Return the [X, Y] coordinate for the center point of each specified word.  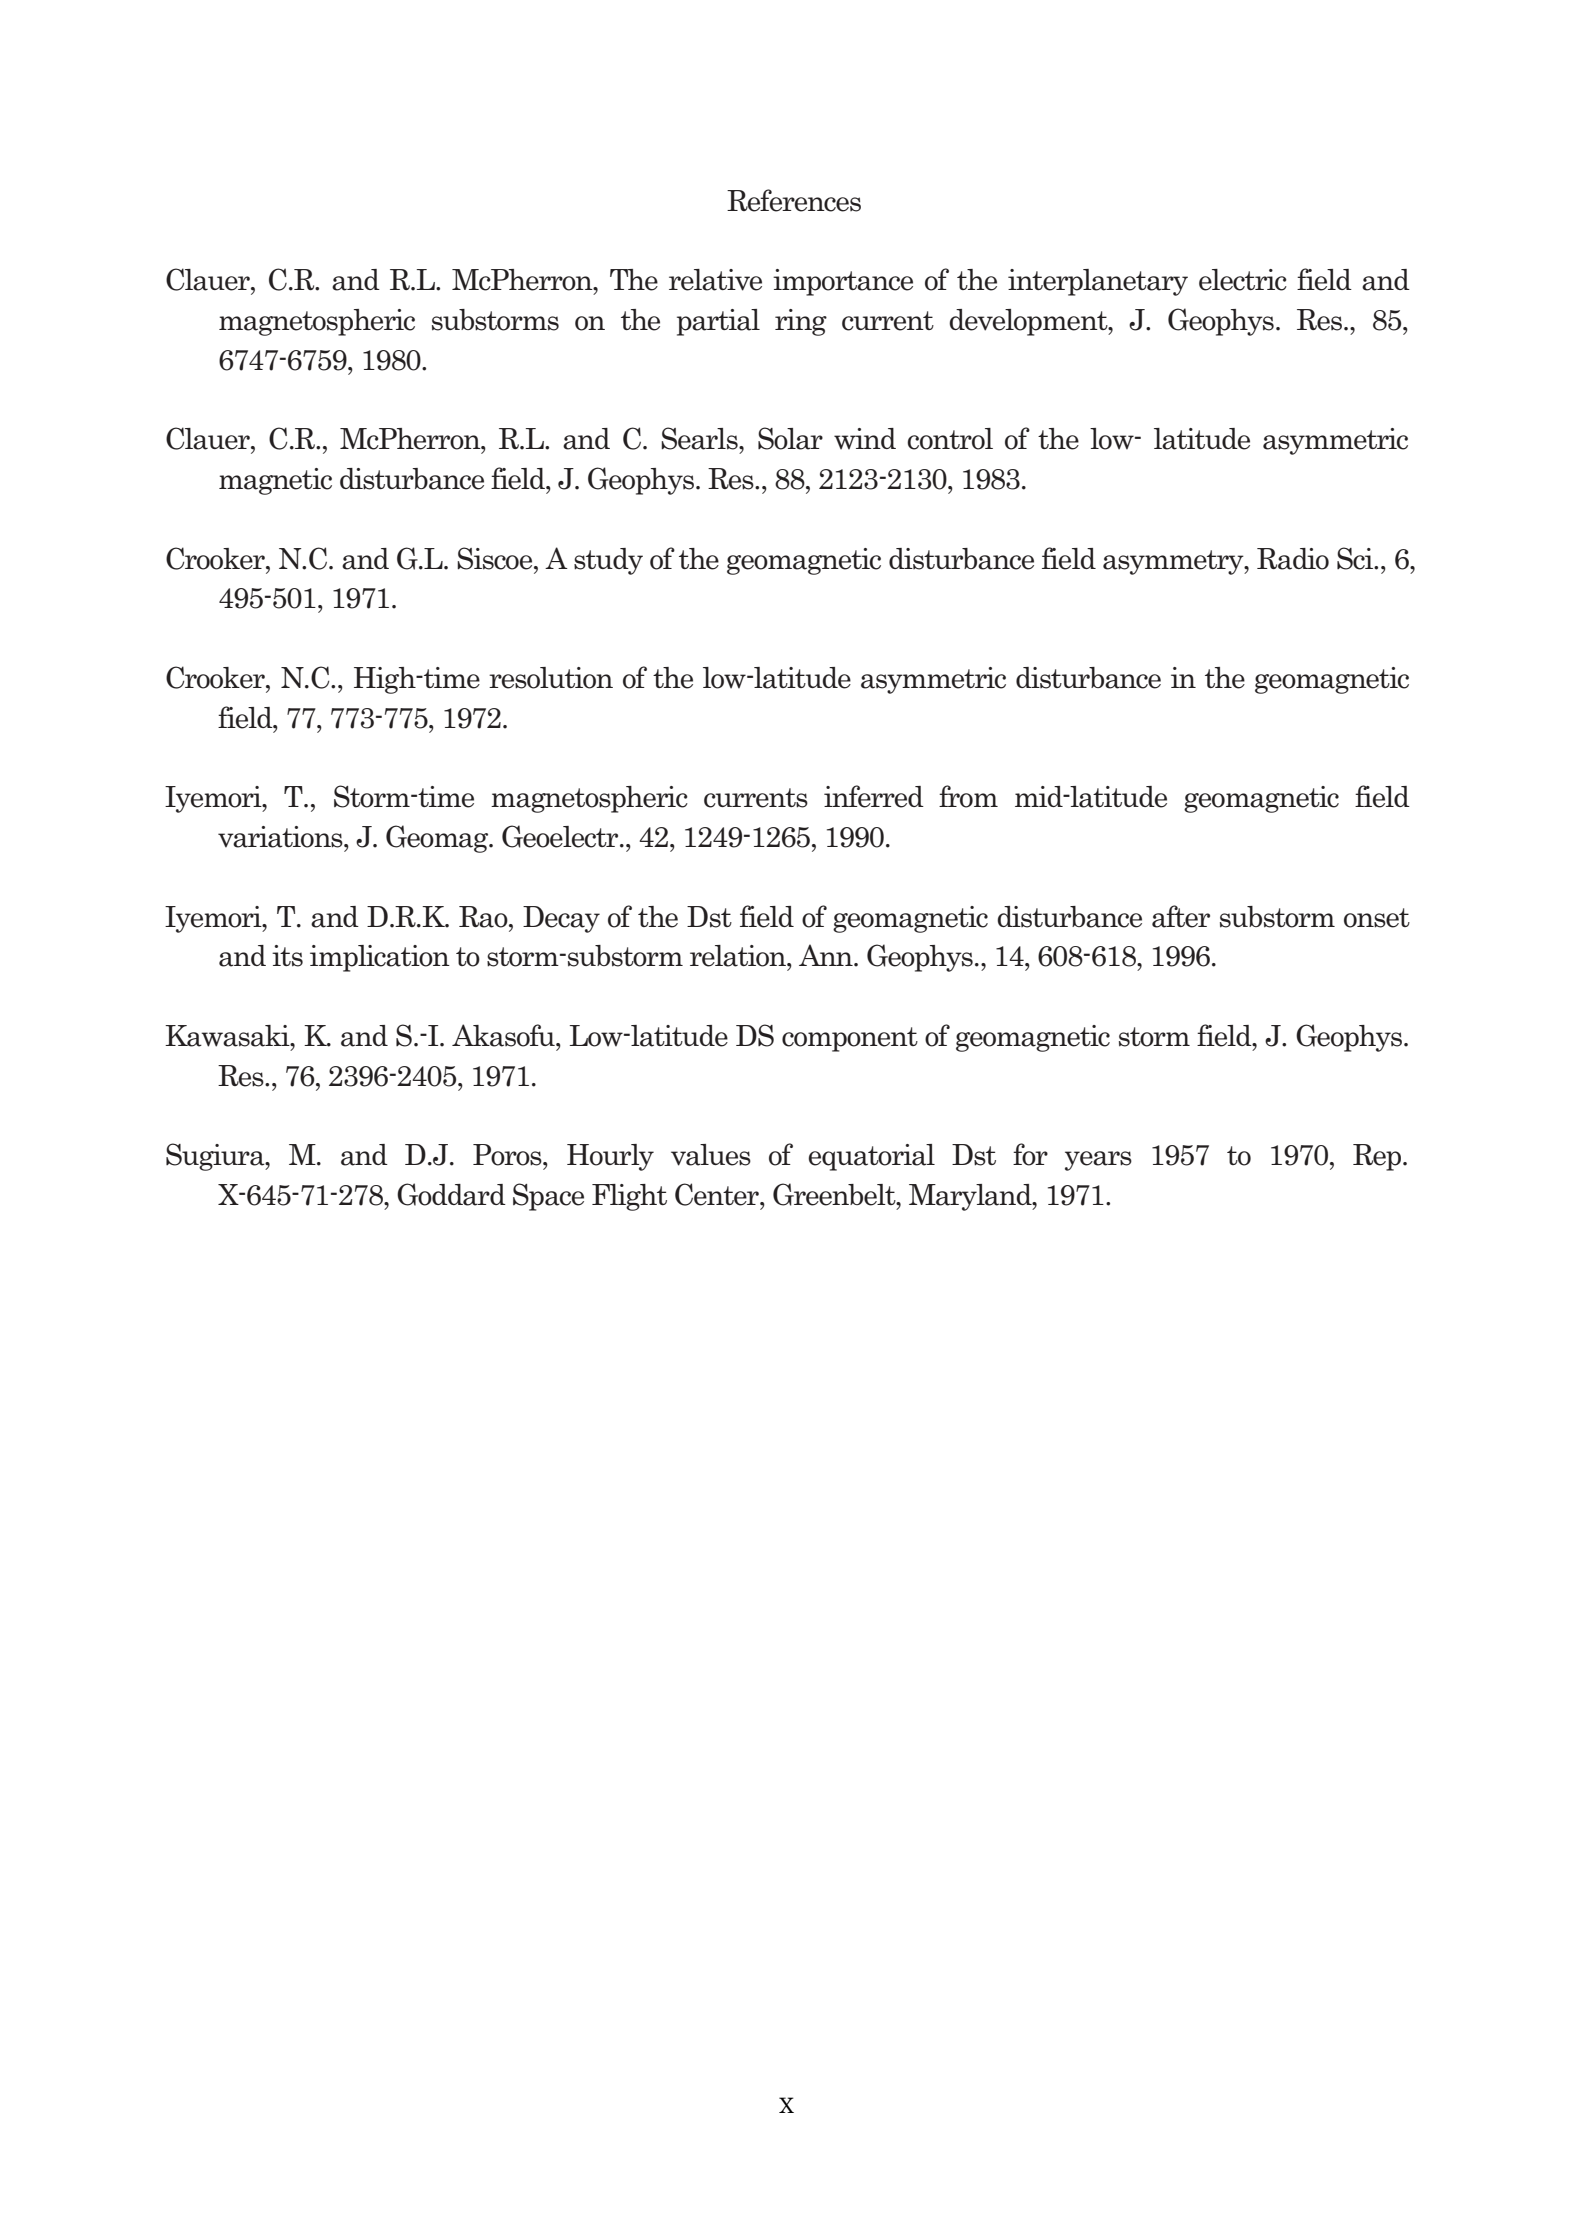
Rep [1378, 1157]
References [794, 200]
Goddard [451, 1194]
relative [715, 280]
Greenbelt [835, 1194]
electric [1243, 280]
